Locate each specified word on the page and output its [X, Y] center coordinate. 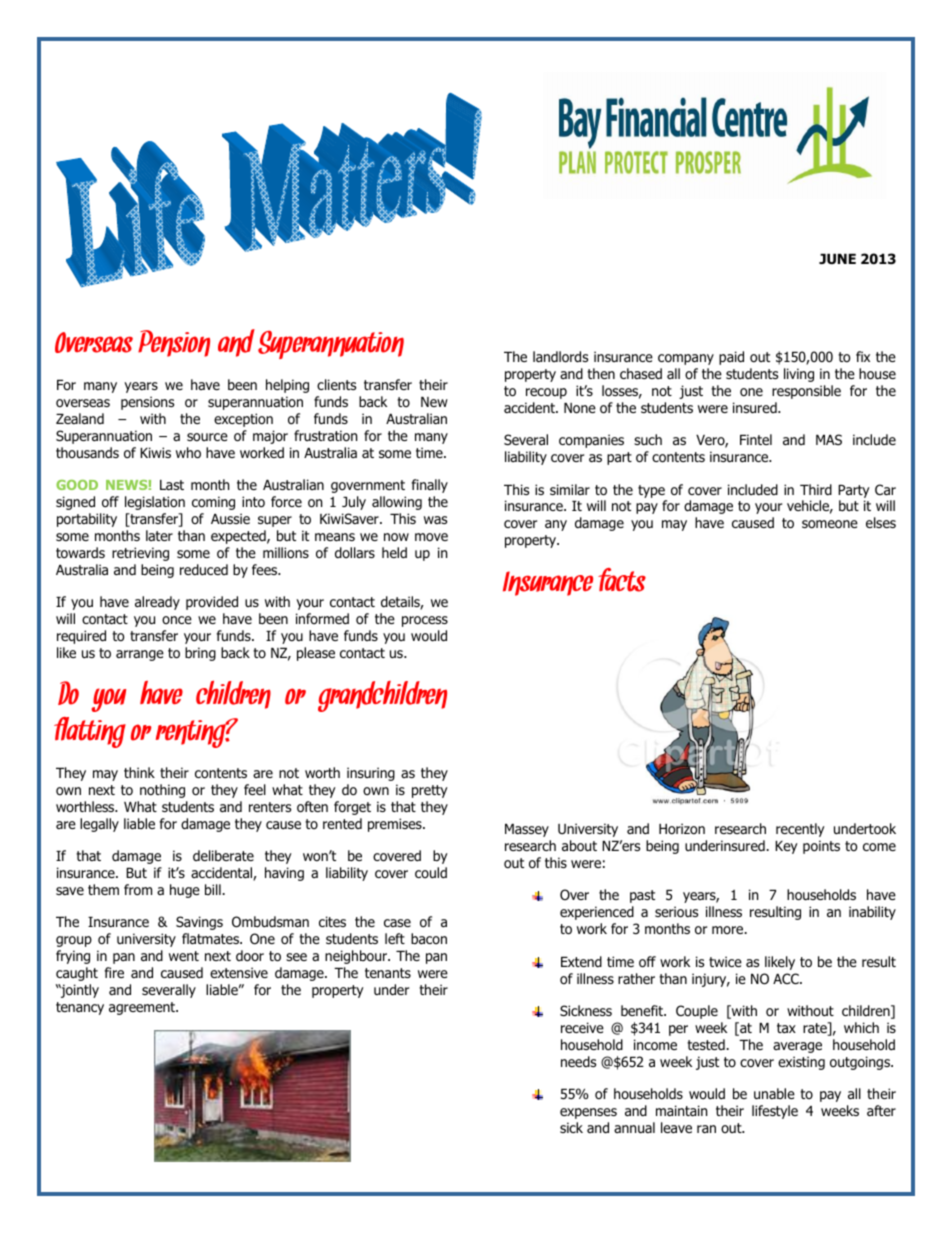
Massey [527, 830]
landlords [560, 357]
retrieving [140, 554]
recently [800, 830]
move [431, 537]
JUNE [837, 259]
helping [287, 386]
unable [774, 1093]
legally [99, 825]
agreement [143, 1008]
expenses [588, 1113]
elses [881, 522]
